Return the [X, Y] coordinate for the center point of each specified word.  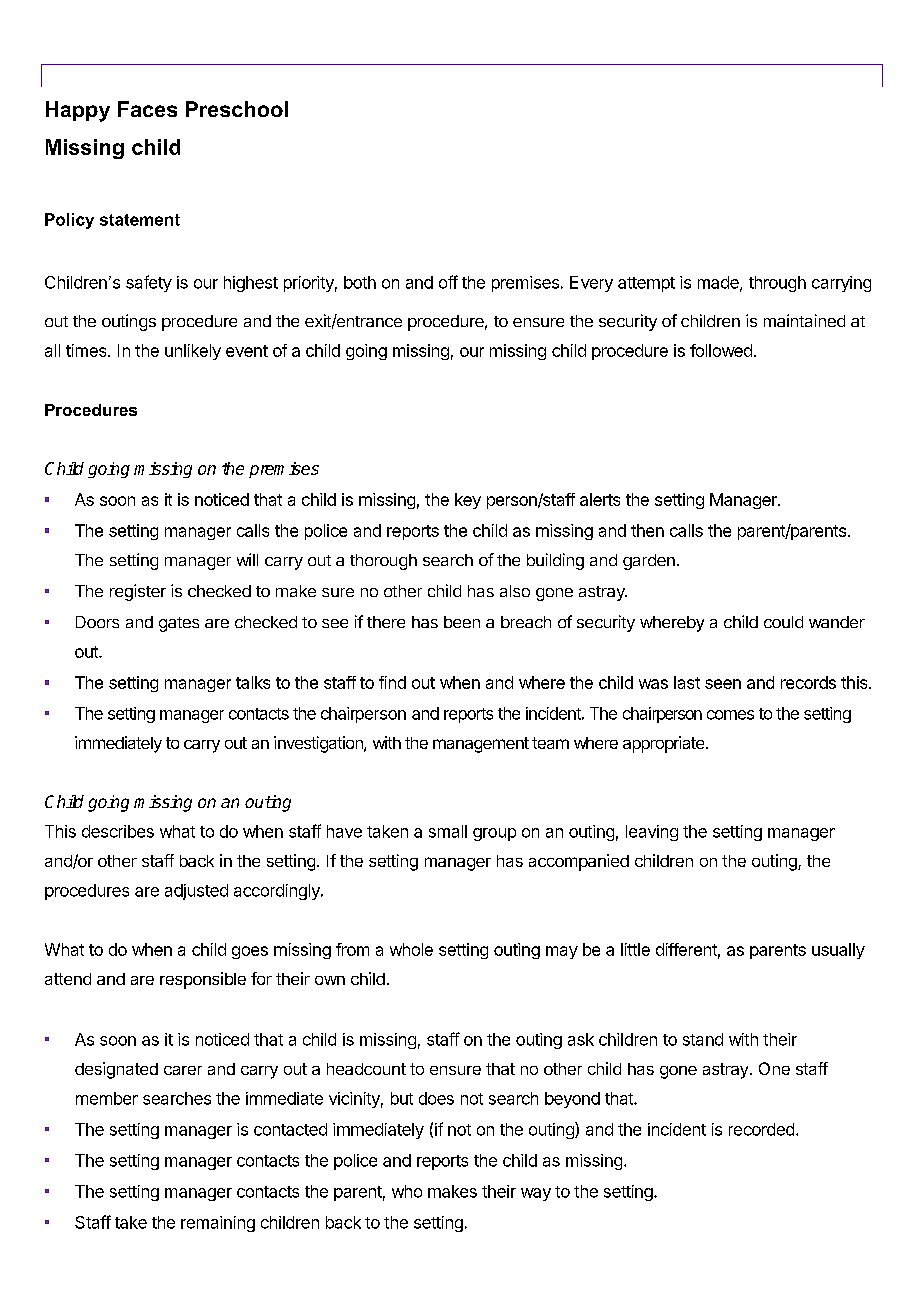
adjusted [196, 892]
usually [838, 951]
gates [179, 624]
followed [721, 350]
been [462, 622]
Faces [147, 109]
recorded [761, 1129]
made [719, 283]
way [536, 1194]
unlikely [193, 352]
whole [411, 949]
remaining [218, 1224]
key [468, 501]
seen [723, 684]
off [448, 282]
